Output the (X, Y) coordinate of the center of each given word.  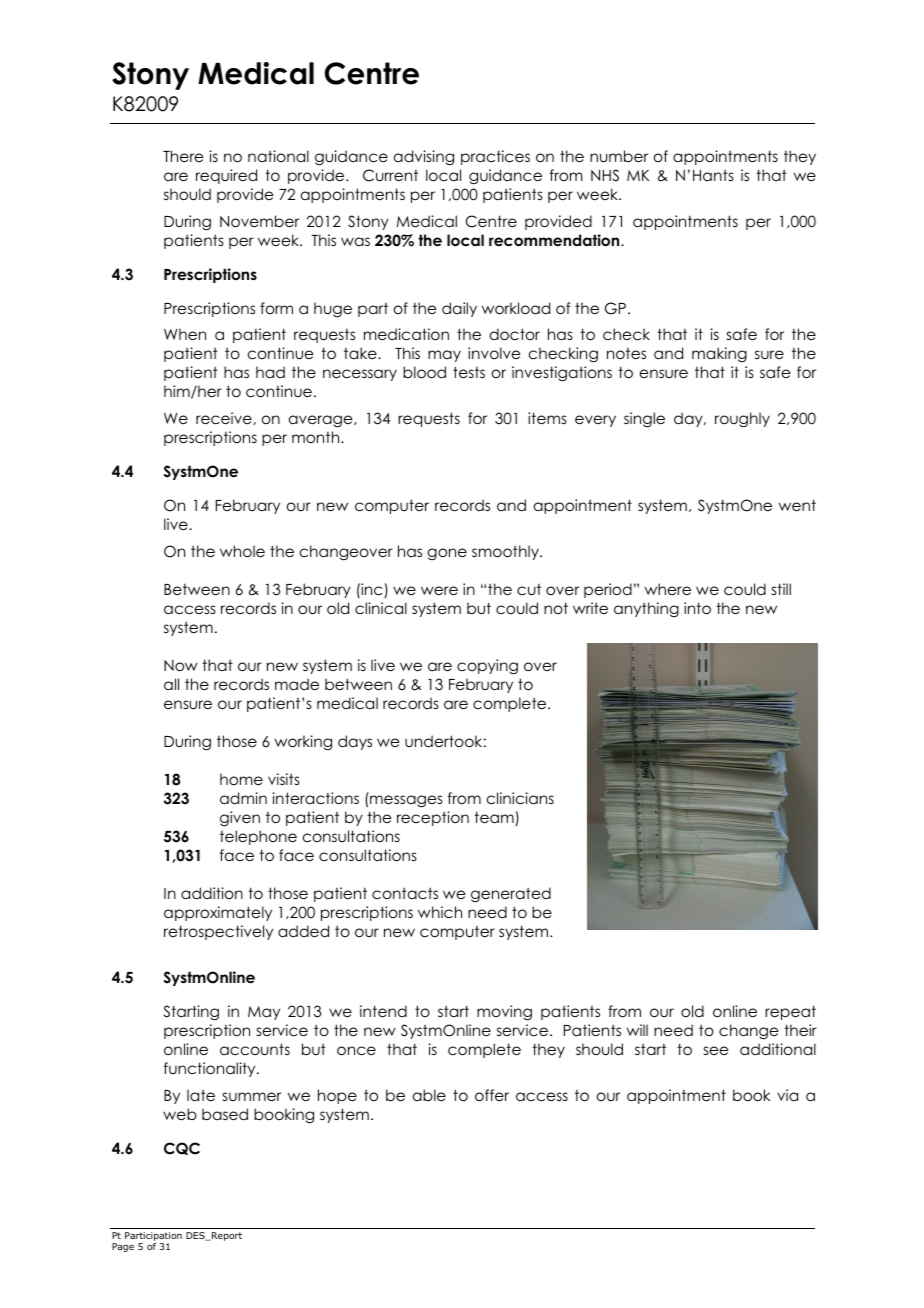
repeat (790, 1012)
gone (447, 554)
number (619, 156)
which (440, 912)
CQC (182, 1148)
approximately (218, 913)
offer (492, 1095)
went (797, 505)
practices (495, 157)
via (787, 1095)
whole (242, 551)
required (226, 176)
